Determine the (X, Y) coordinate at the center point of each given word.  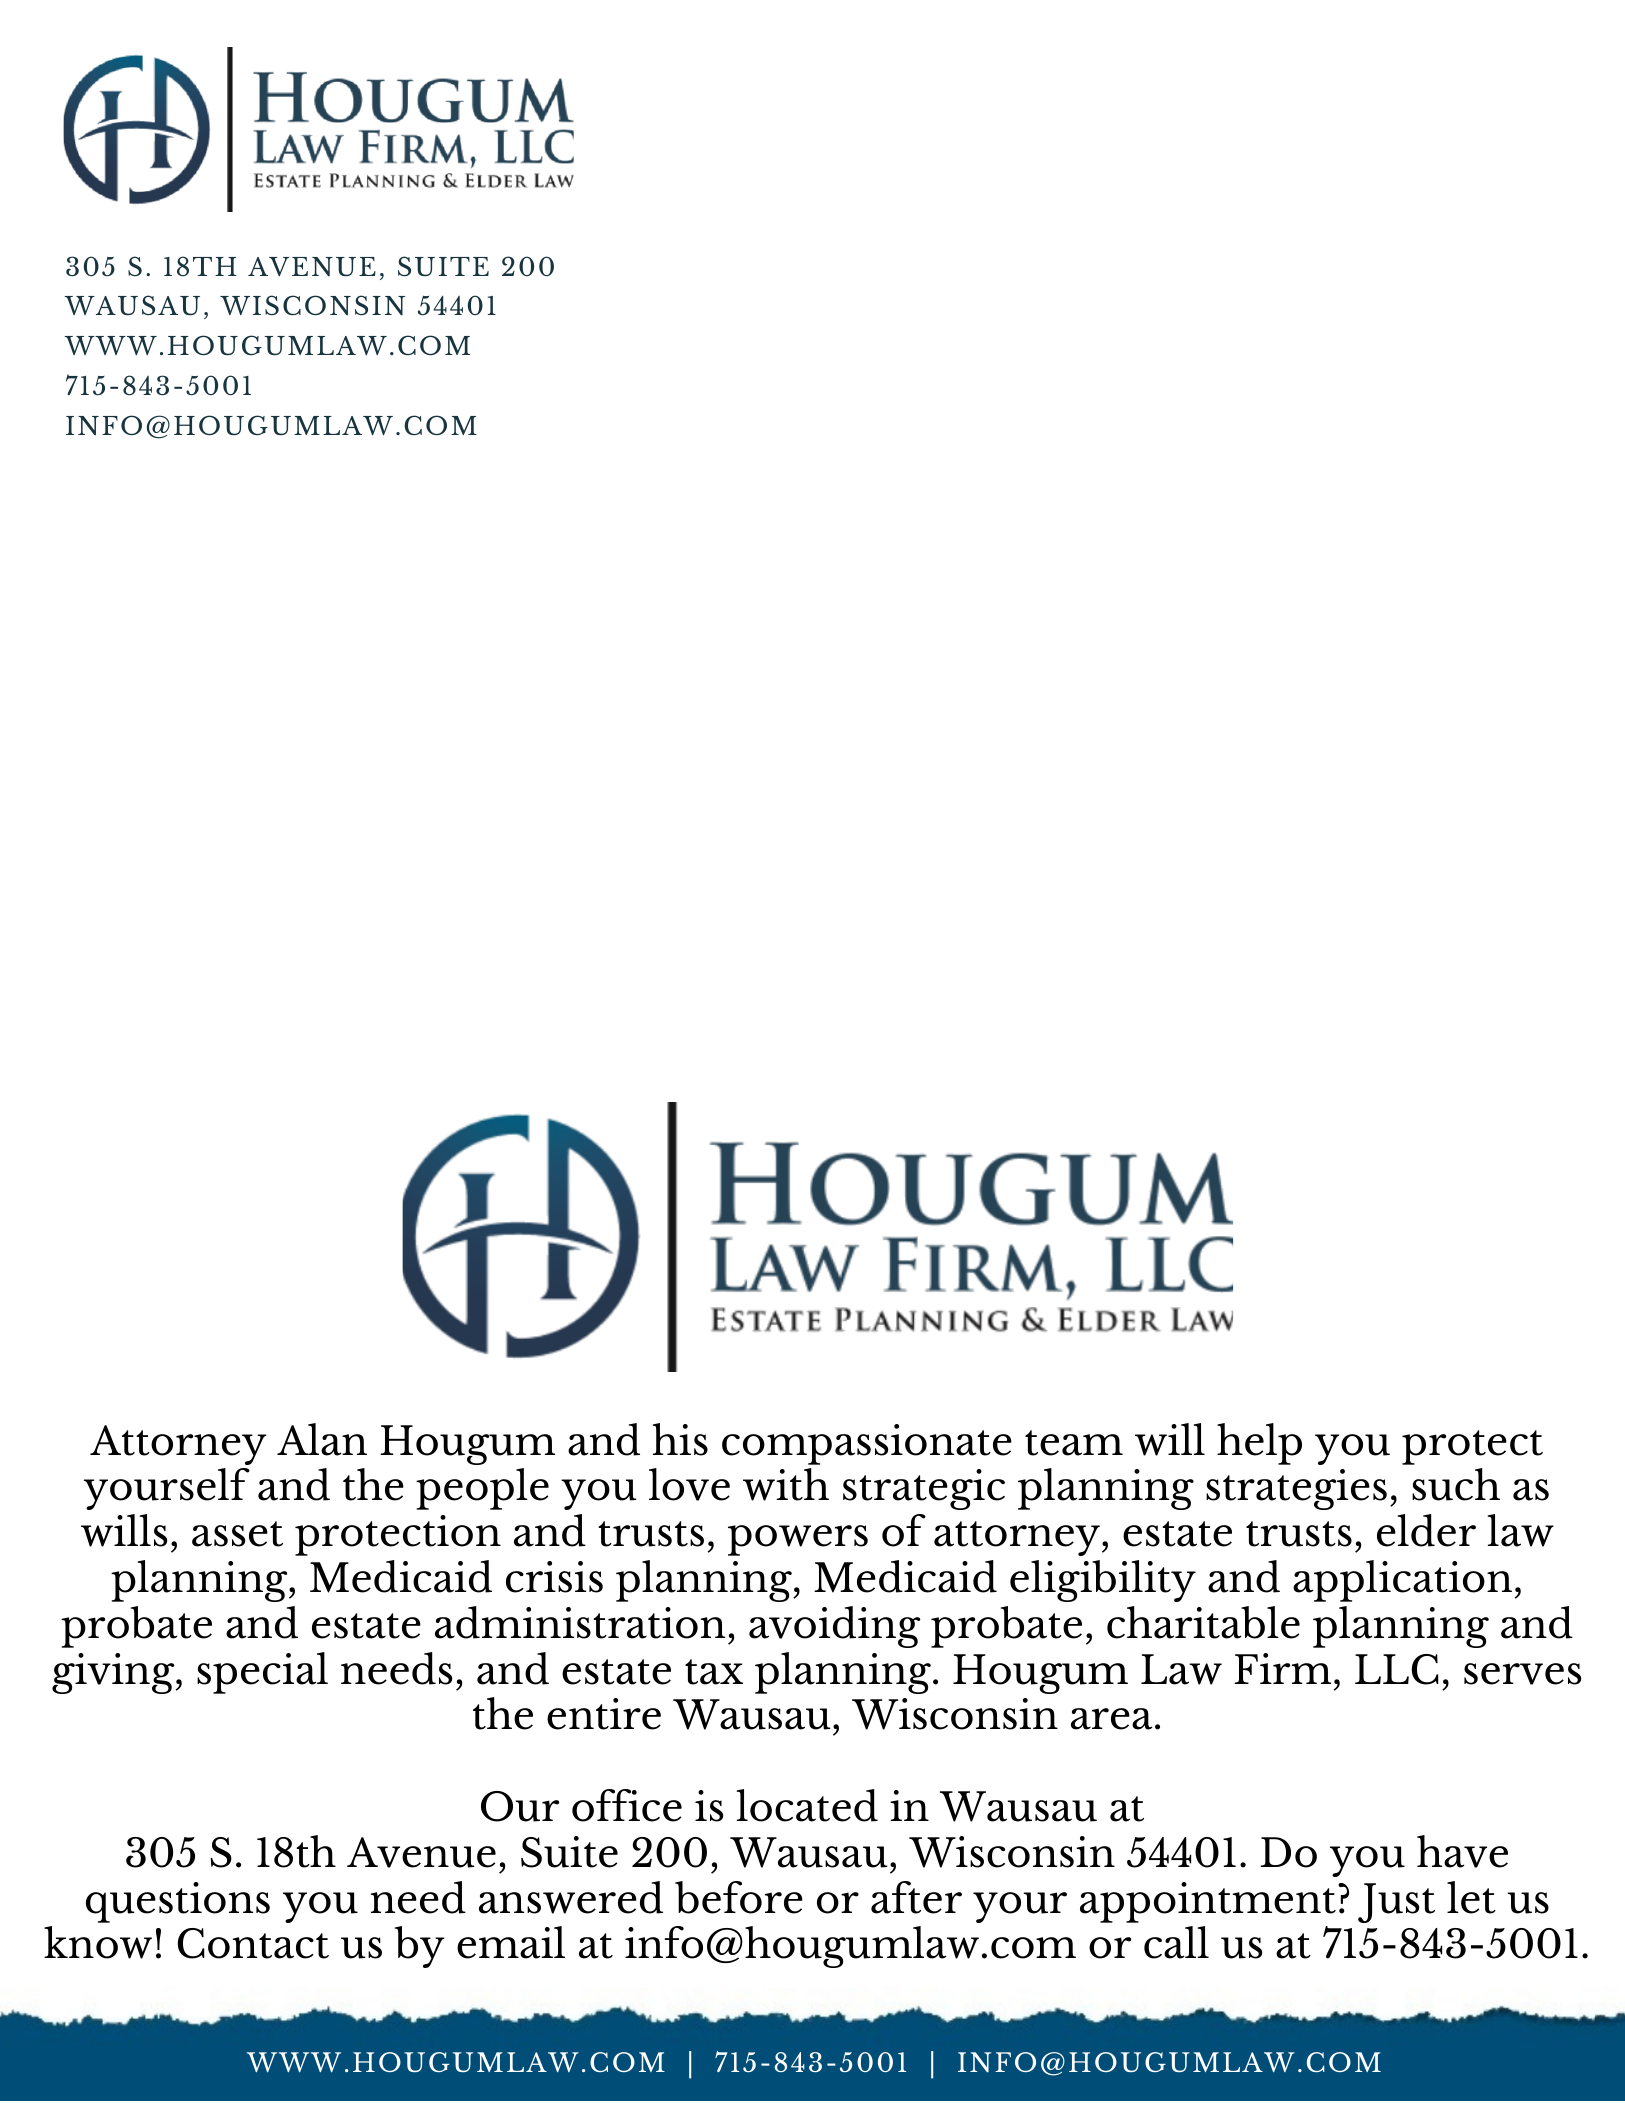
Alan (322, 1439)
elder (1426, 1530)
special (262, 1673)
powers (798, 1540)
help (1259, 1444)
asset (237, 1534)
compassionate (867, 1444)
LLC (1397, 1669)
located (807, 1805)
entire (604, 1714)
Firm (1282, 1668)
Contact (253, 1943)
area (1112, 1719)
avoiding (834, 1627)
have (1462, 1851)
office (627, 1805)
